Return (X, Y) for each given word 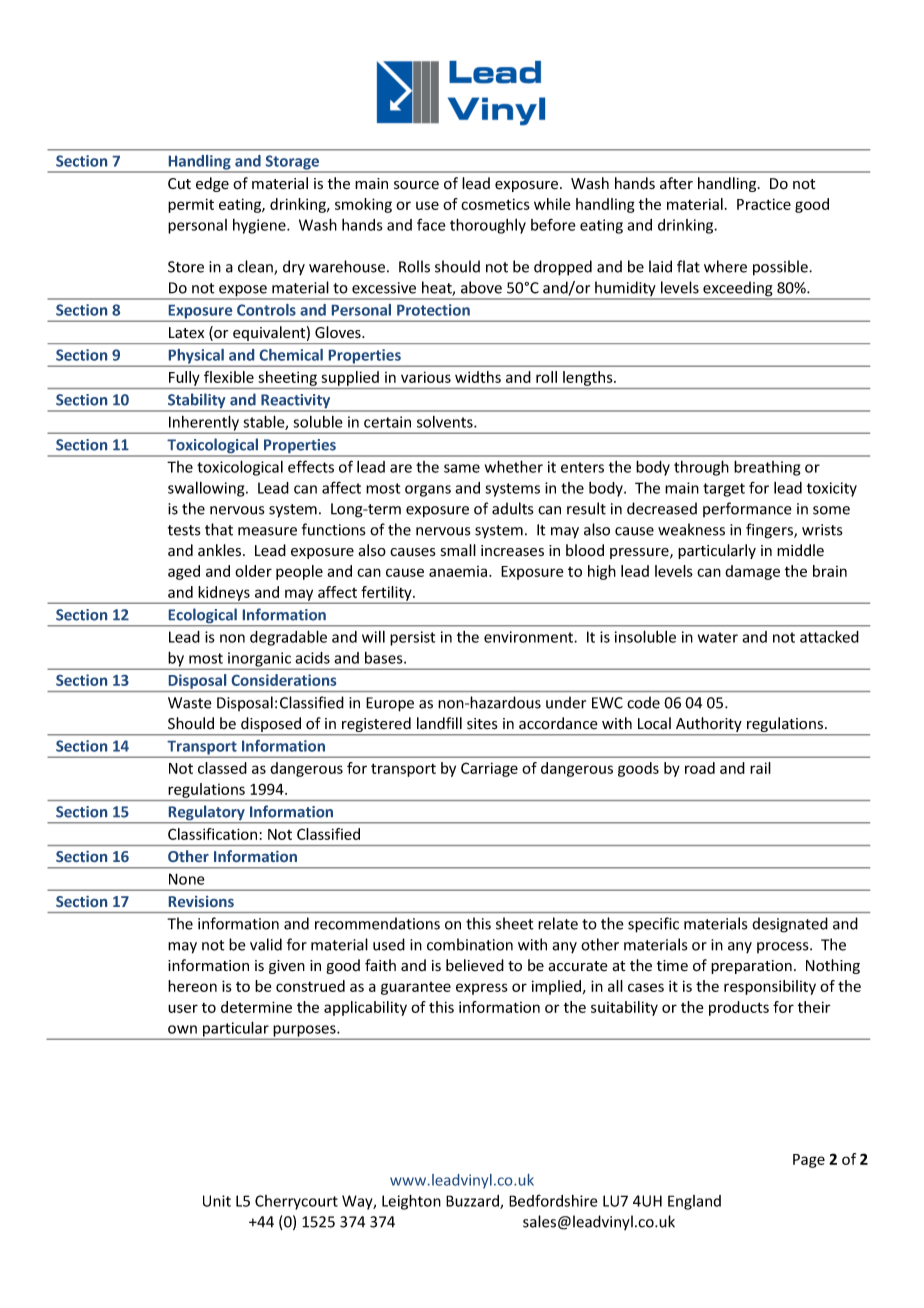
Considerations (284, 680)
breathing (767, 468)
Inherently (204, 424)
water (718, 637)
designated (790, 925)
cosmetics (495, 204)
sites (482, 724)
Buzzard (473, 1202)
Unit (217, 1201)
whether (514, 466)
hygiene (260, 226)
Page (809, 1161)
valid (266, 944)
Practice (764, 204)
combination (470, 944)
